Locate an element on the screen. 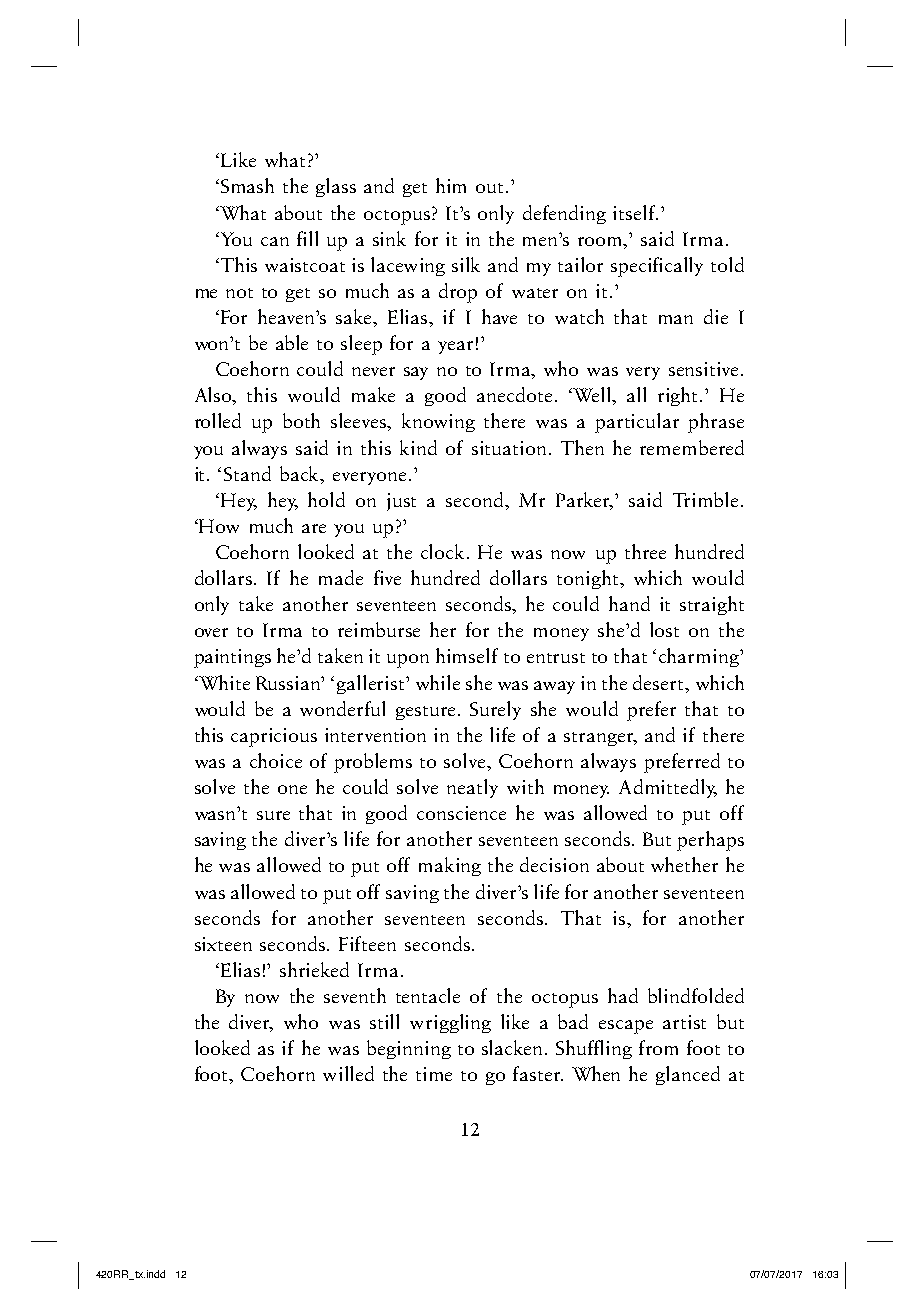  Admittedly is located at coordinates (668, 788).
